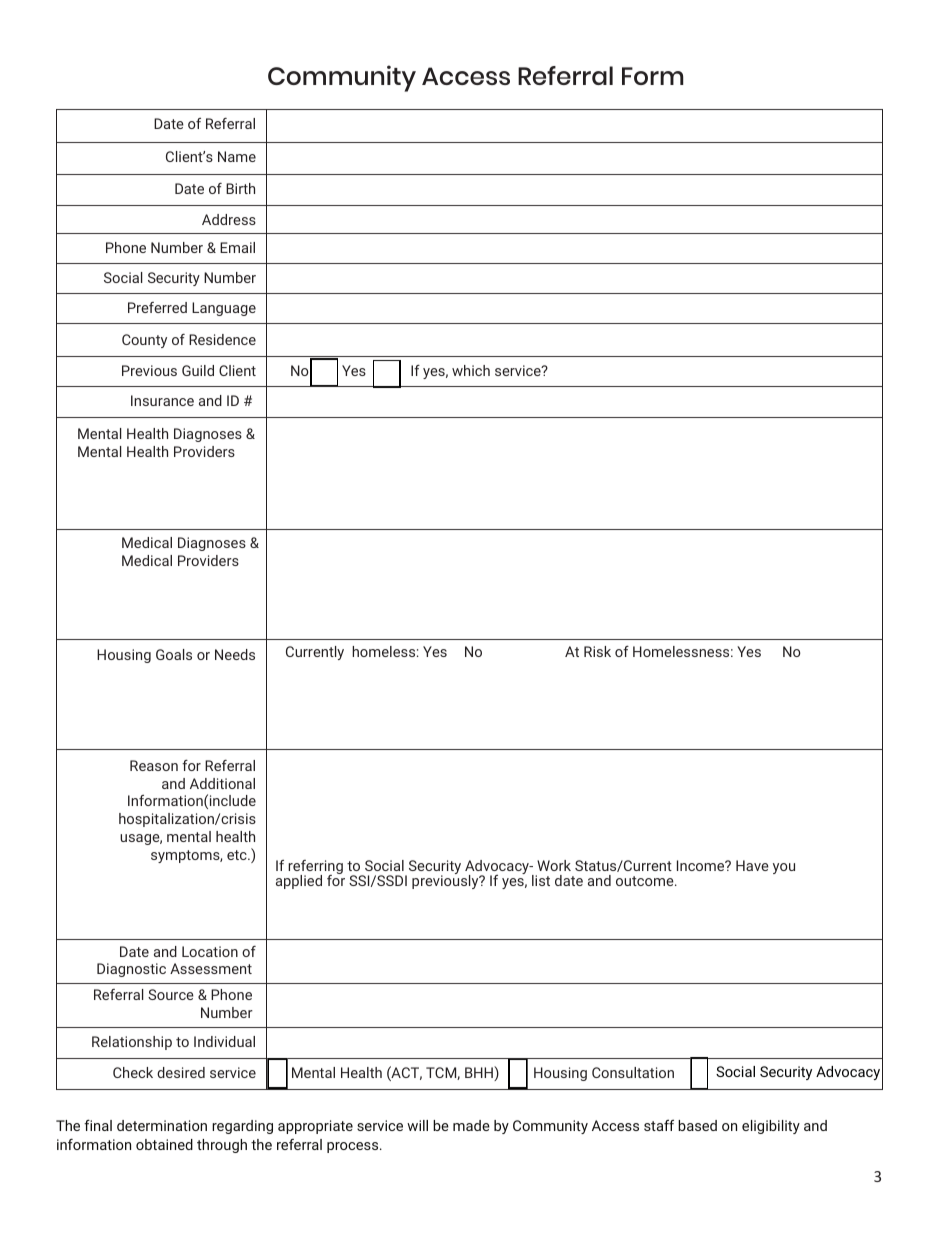 The height and width of the page is (1233, 952). Describe the element at coordinates (162, 1125) in the page. I see `determination` at that location.
